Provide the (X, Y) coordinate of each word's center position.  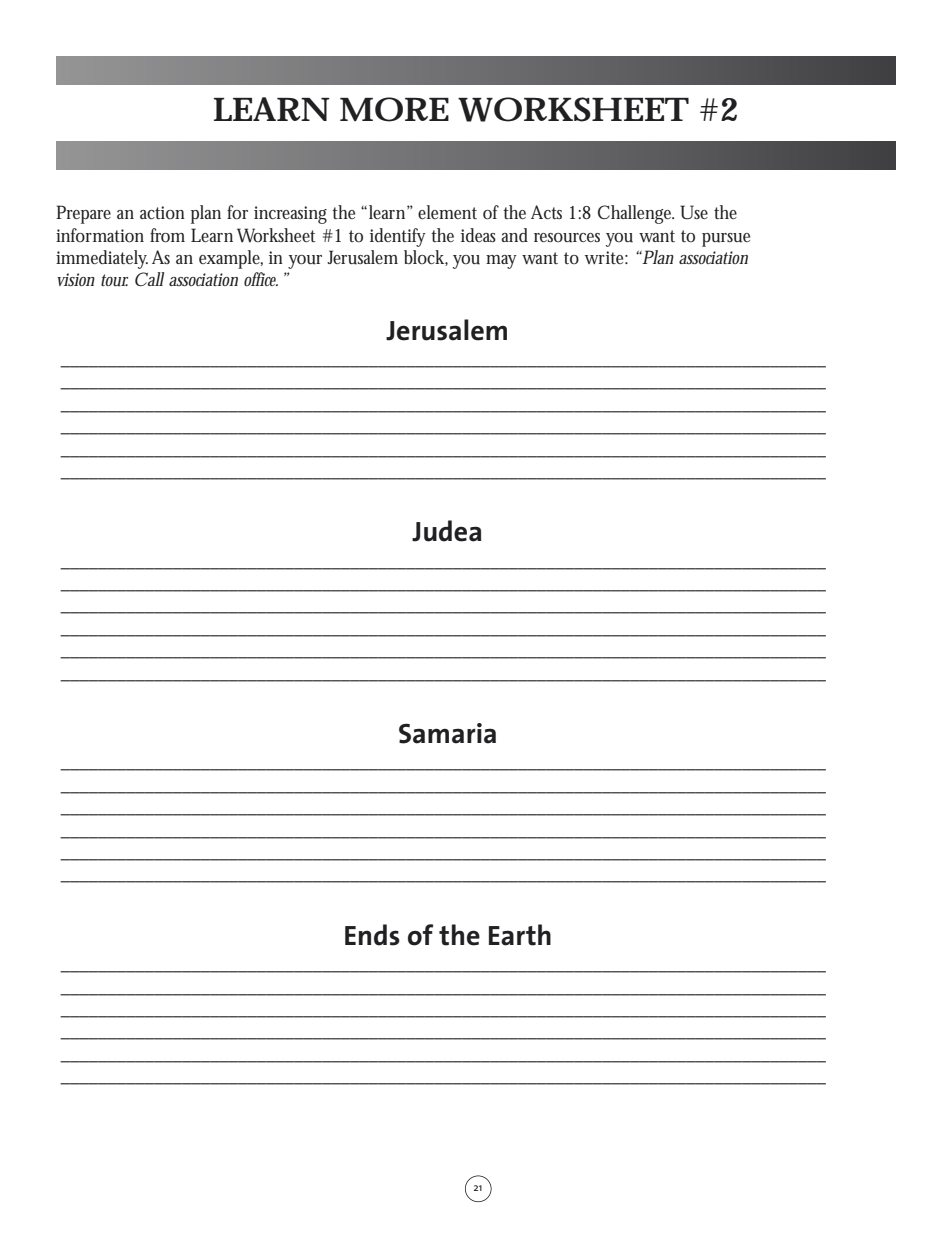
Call (149, 279)
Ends (372, 935)
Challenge (636, 214)
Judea (446, 531)
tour (114, 280)
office (261, 279)
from (167, 235)
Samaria (447, 733)
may (501, 262)
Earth (520, 935)
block (426, 258)
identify (398, 237)
